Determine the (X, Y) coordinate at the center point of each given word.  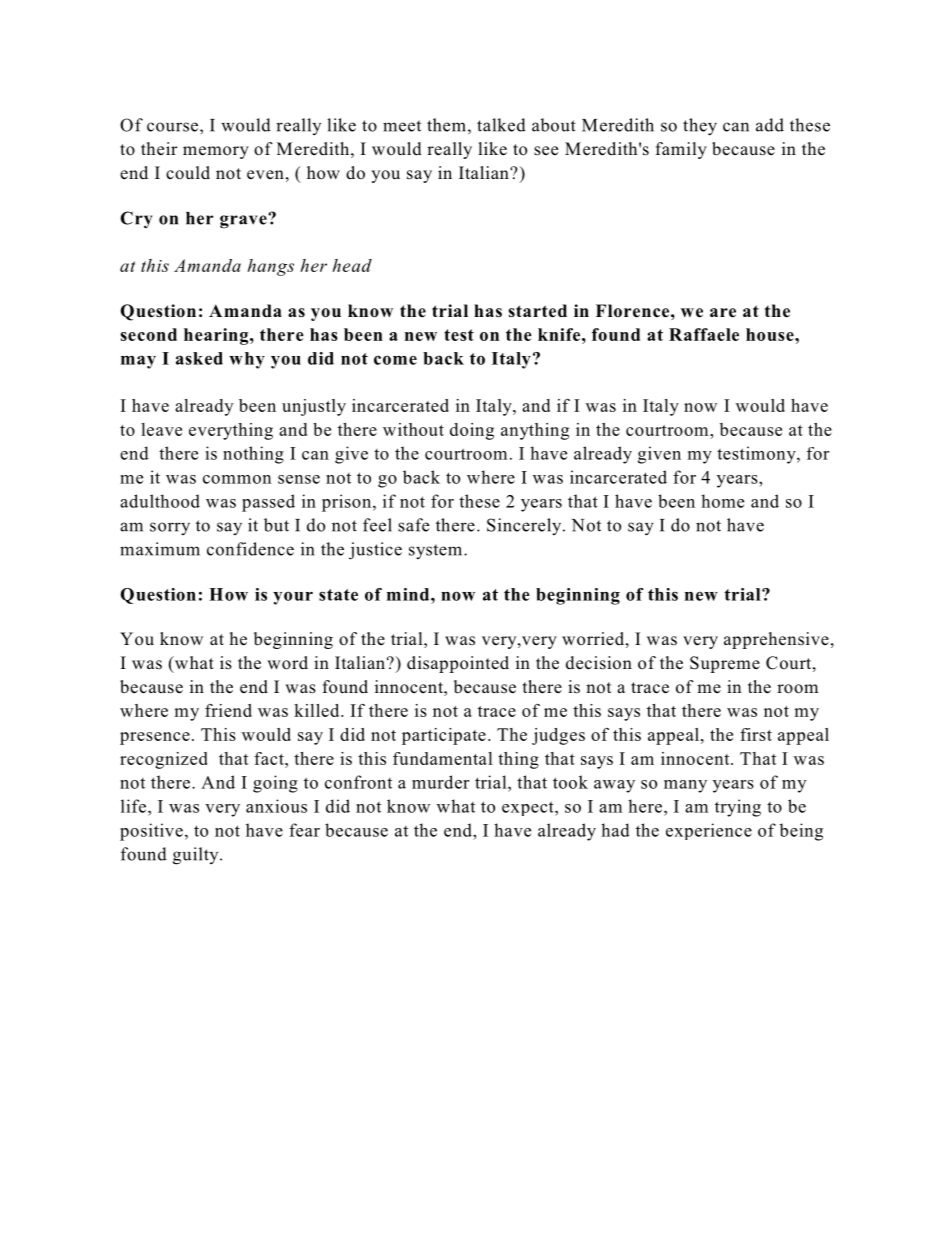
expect (529, 808)
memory (216, 152)
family (681, 150)
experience (709, 831)
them (446, 125)
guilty (197, 856)
